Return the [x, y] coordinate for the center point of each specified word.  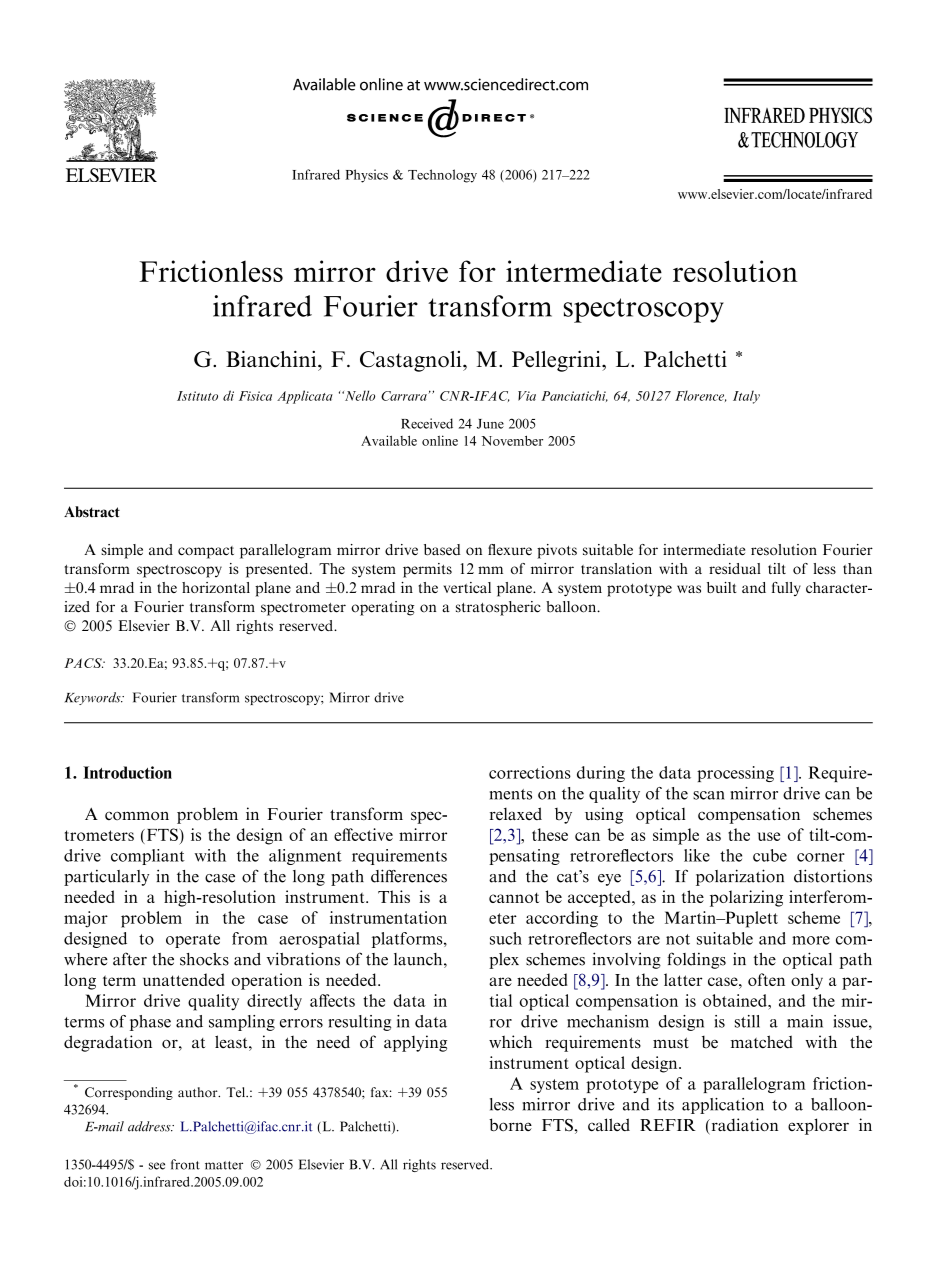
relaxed [516, 814]
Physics [366, 176]
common [137, 815]
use [768, 836]
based [442, 550]
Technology [442, 176]
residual [735, 568]
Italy [746, 397]
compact [206, 552]
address [150, 1126]
